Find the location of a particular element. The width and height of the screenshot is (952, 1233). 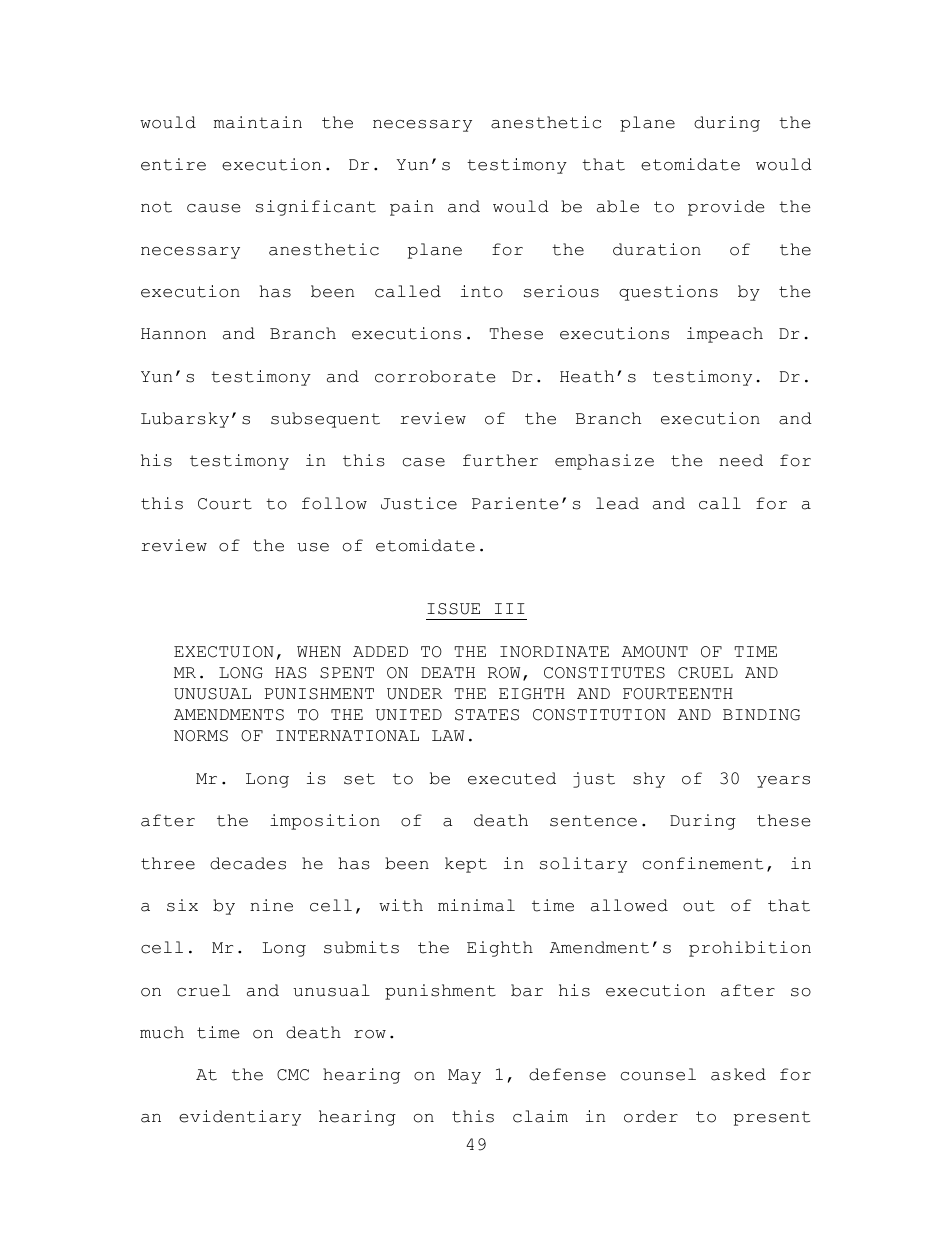

pain is located at coordinates (411, 208).
